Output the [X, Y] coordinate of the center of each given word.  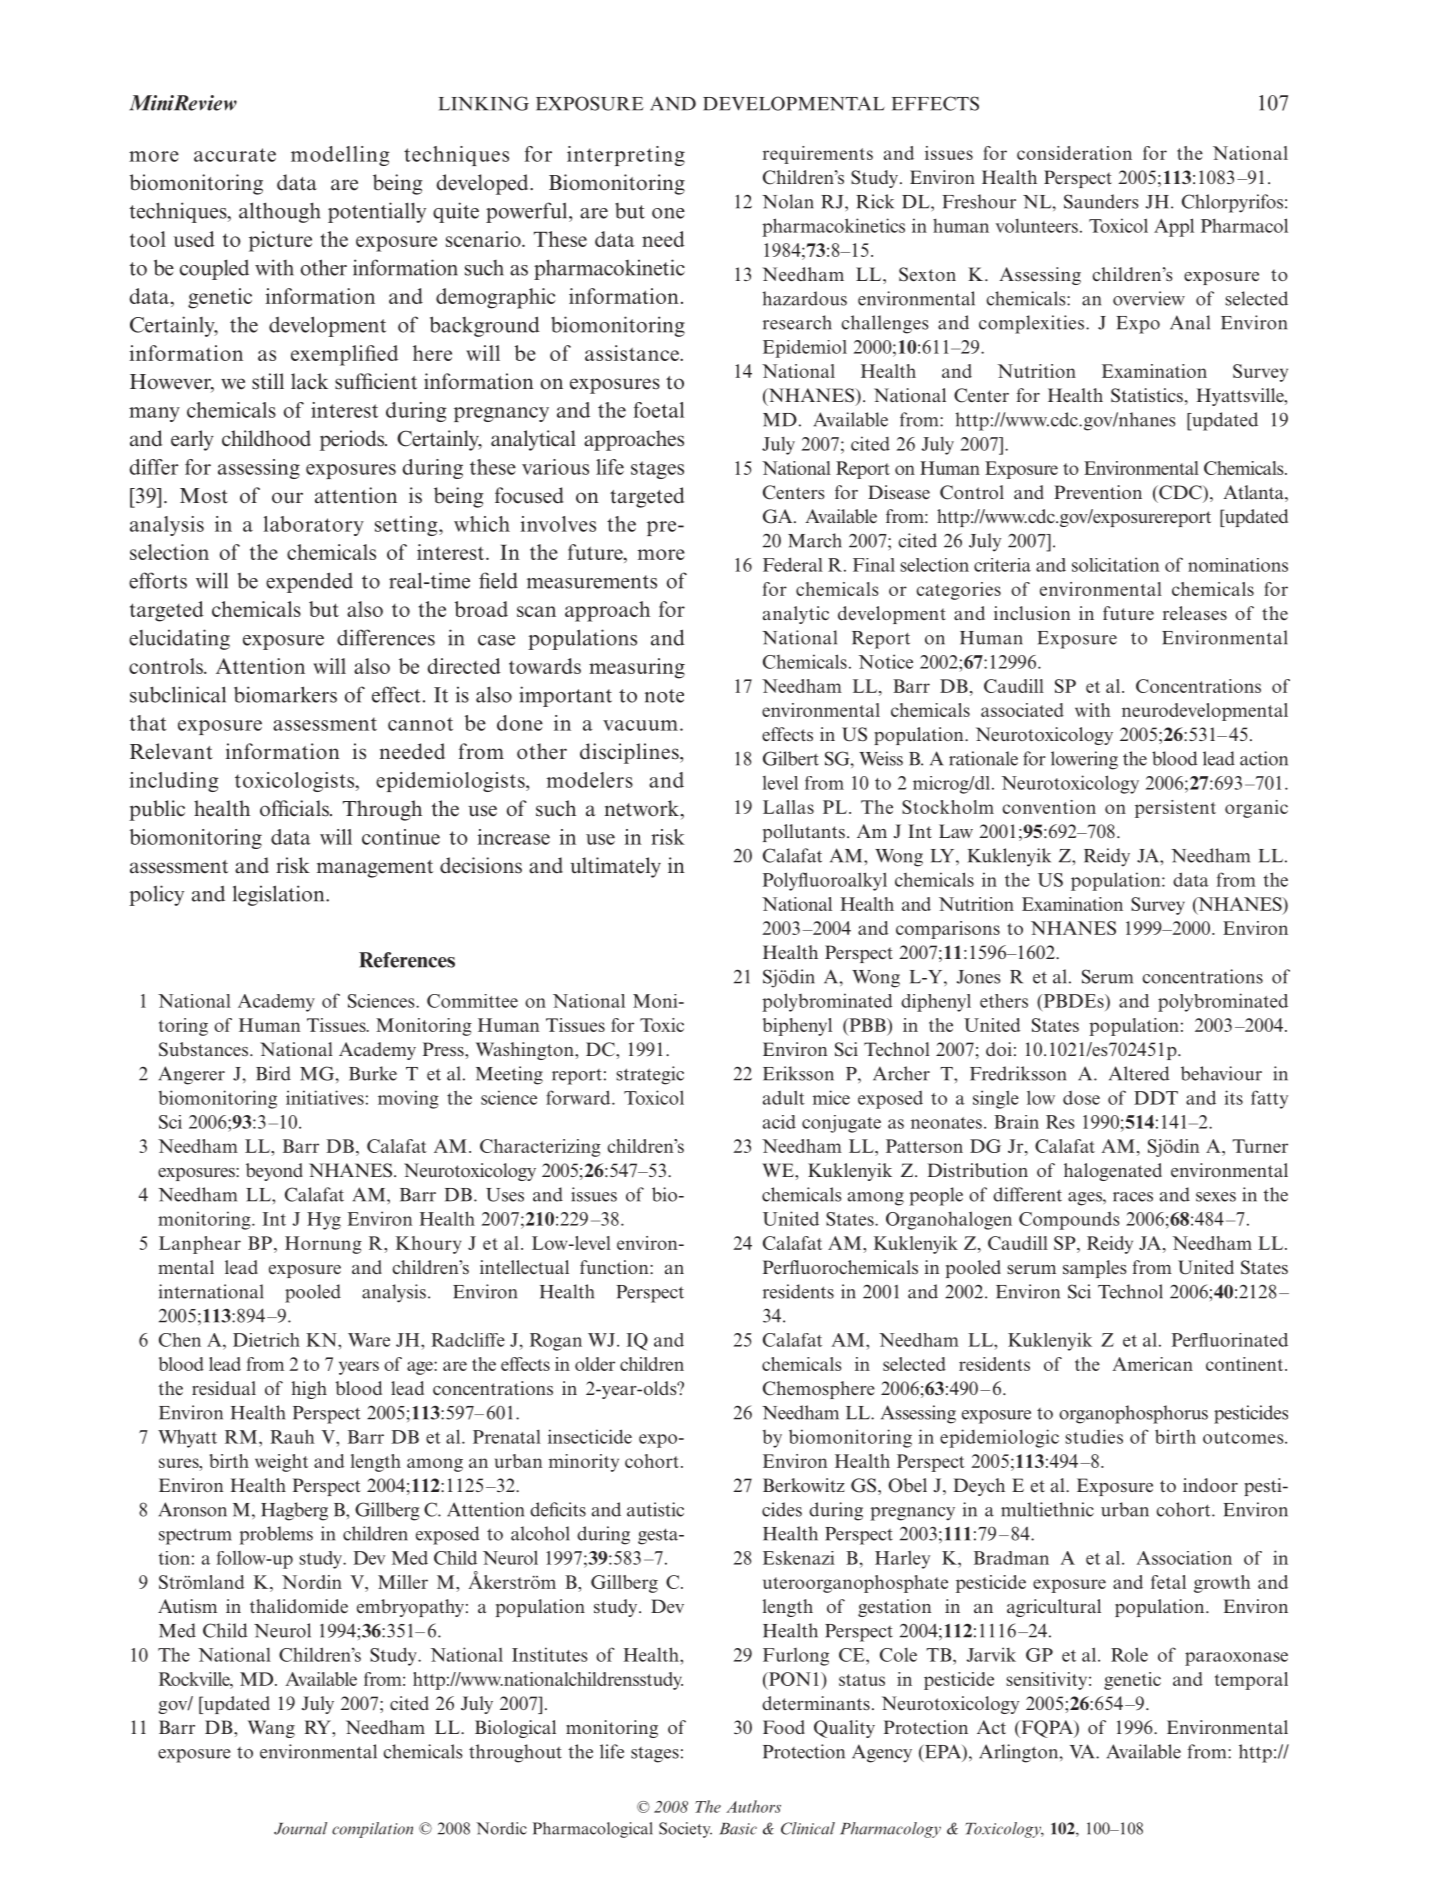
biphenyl [797, 1027]
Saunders [1101, 201]
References [407, 960]
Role [1129, 1654]
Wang [271, 1729]
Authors [753, 1806]
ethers [1004, 1001]
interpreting [626, 156]
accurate [235, 155]
